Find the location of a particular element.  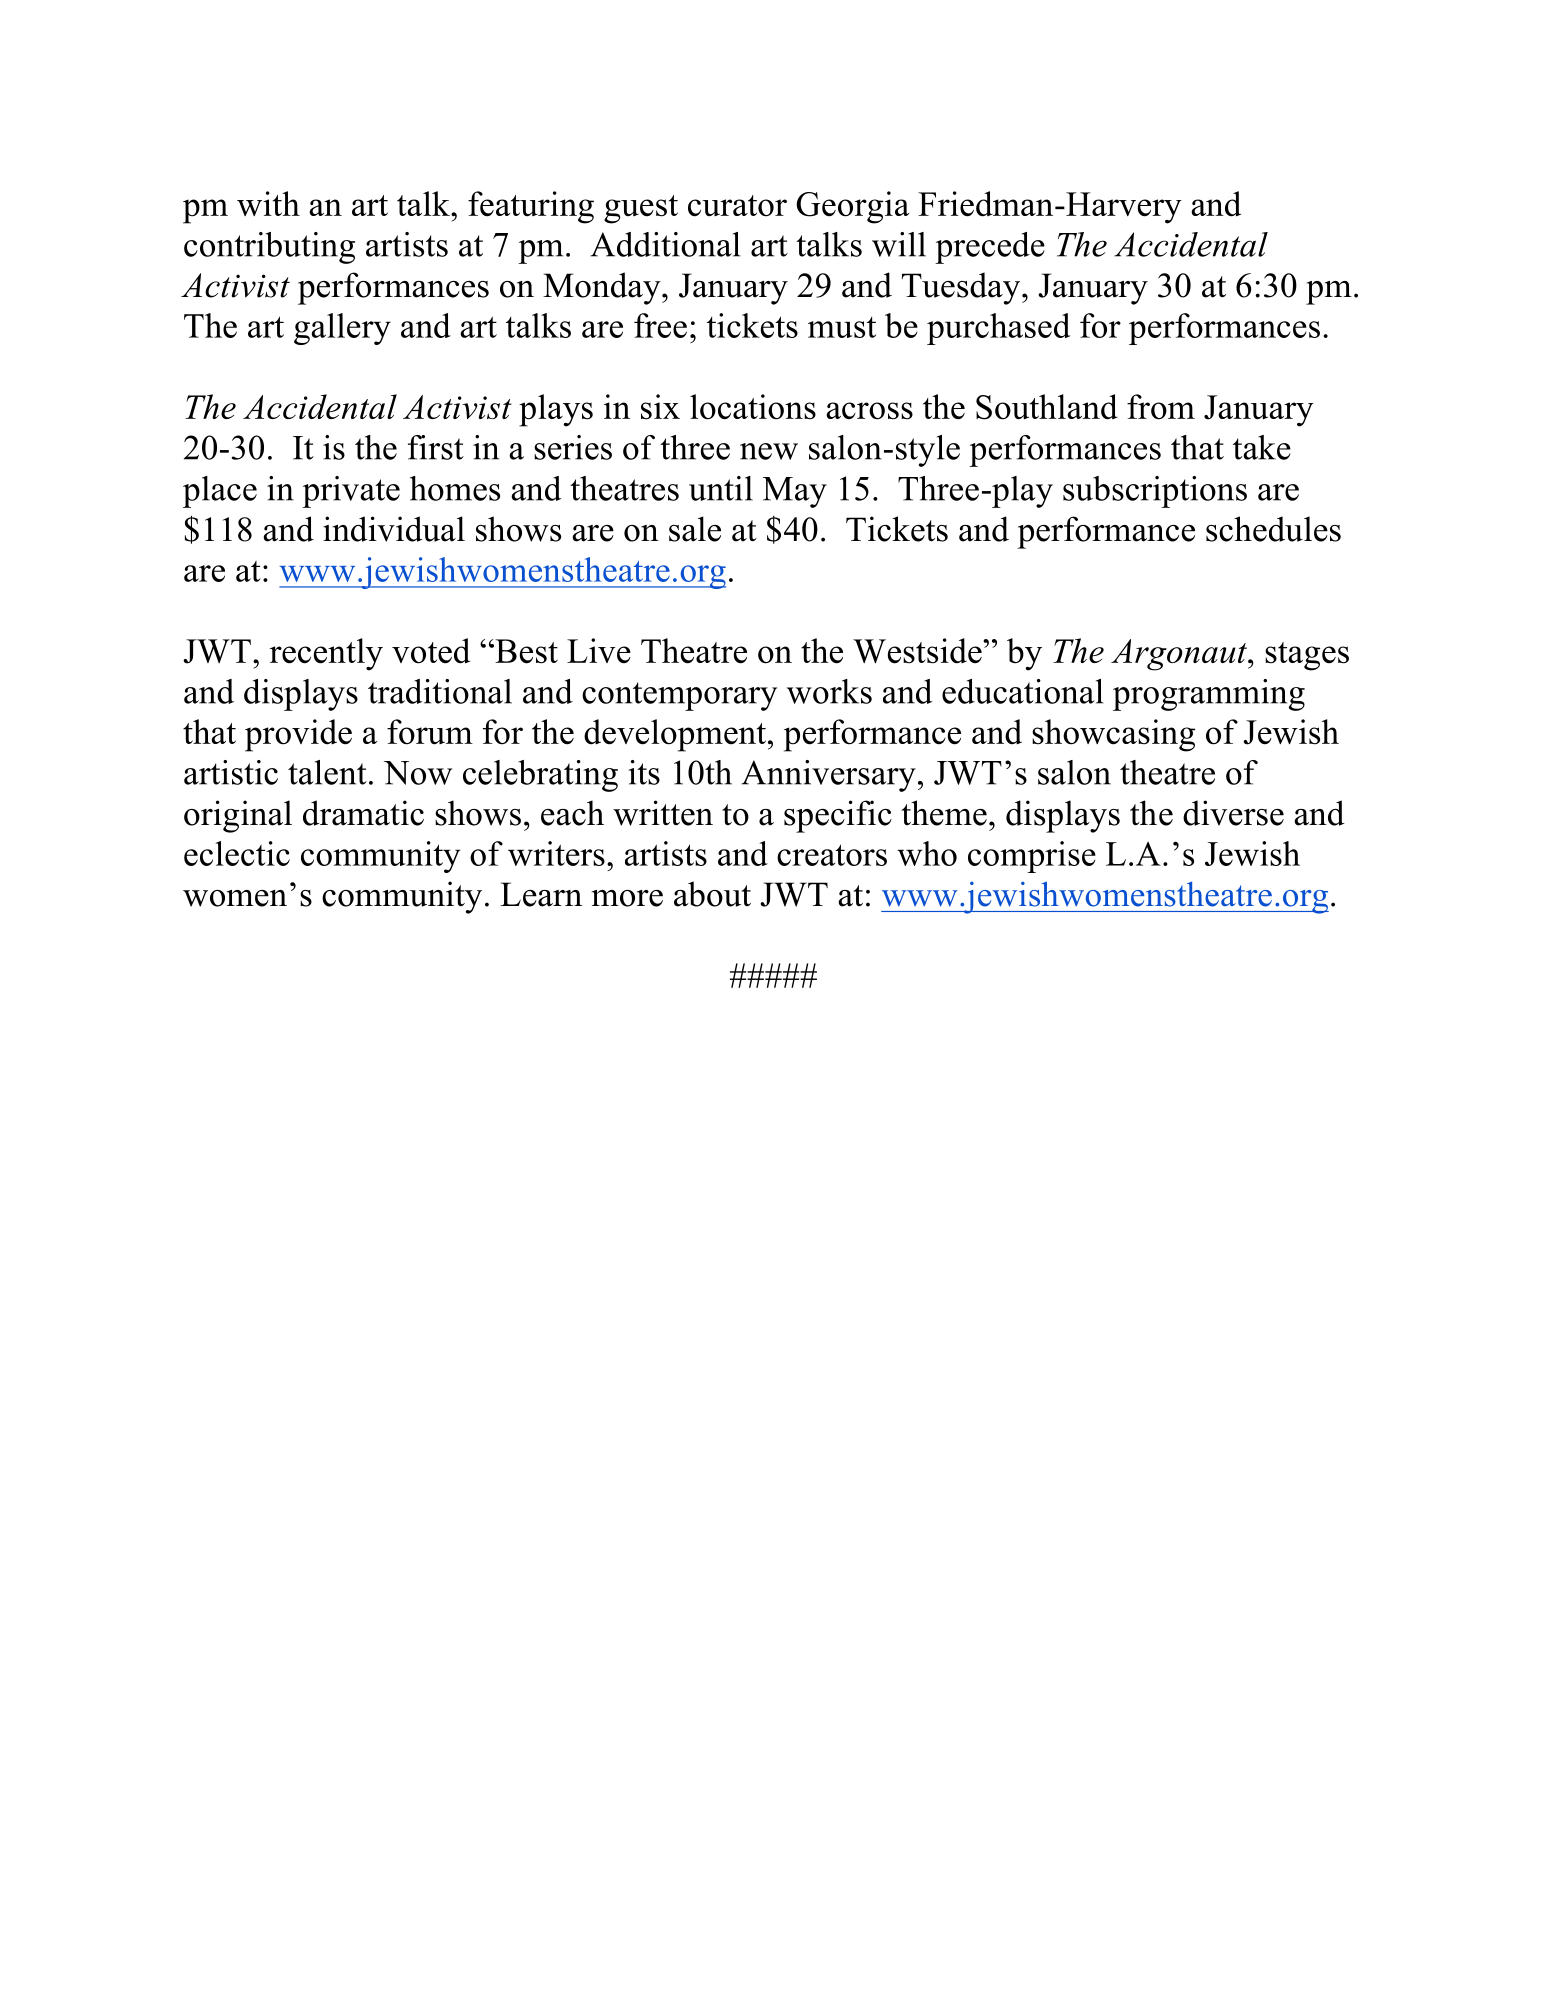

eclectic is located at coordinates (237, 853).
